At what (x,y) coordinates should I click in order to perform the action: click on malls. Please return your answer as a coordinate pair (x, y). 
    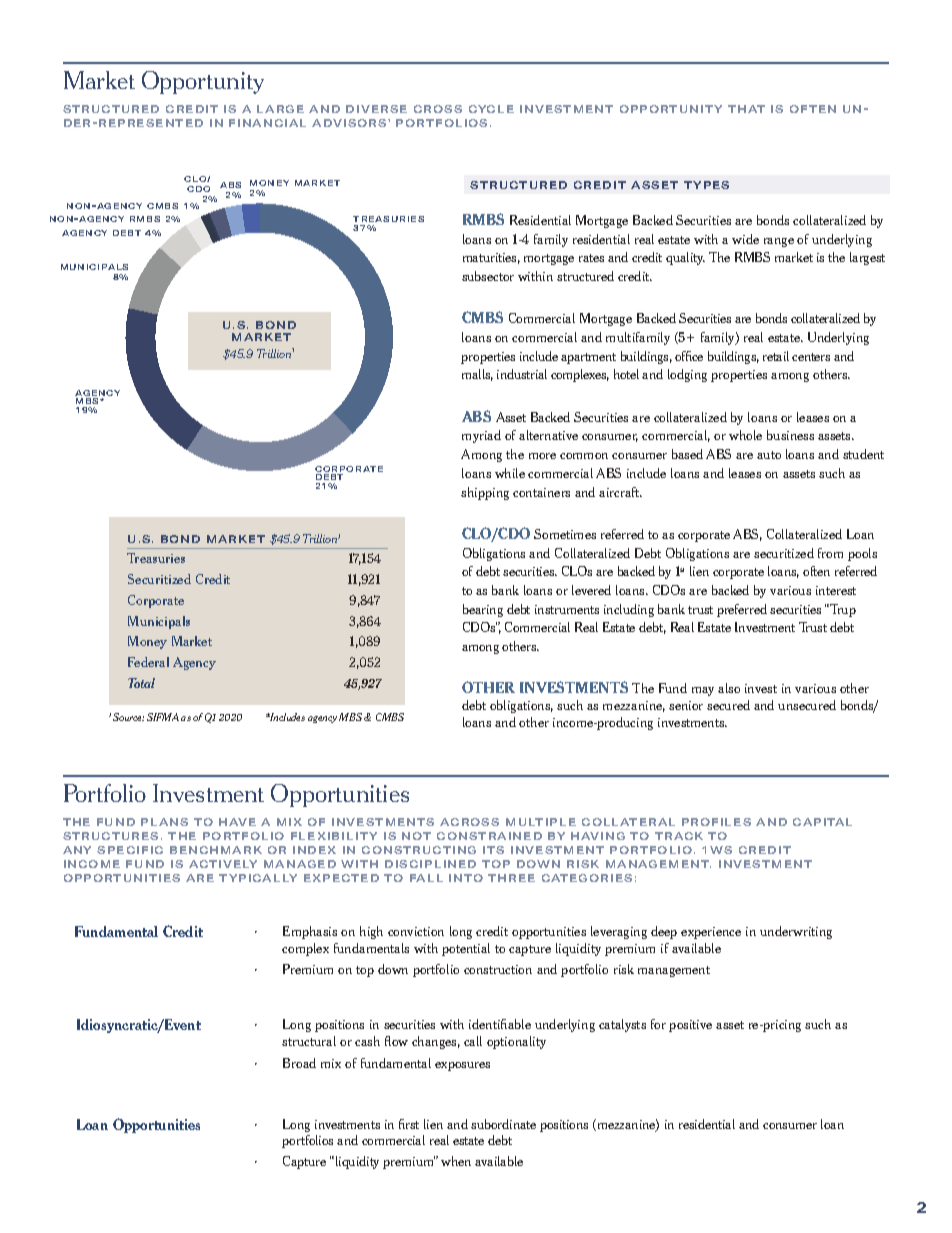
    Looking at the image, I should click on (477, 375).
